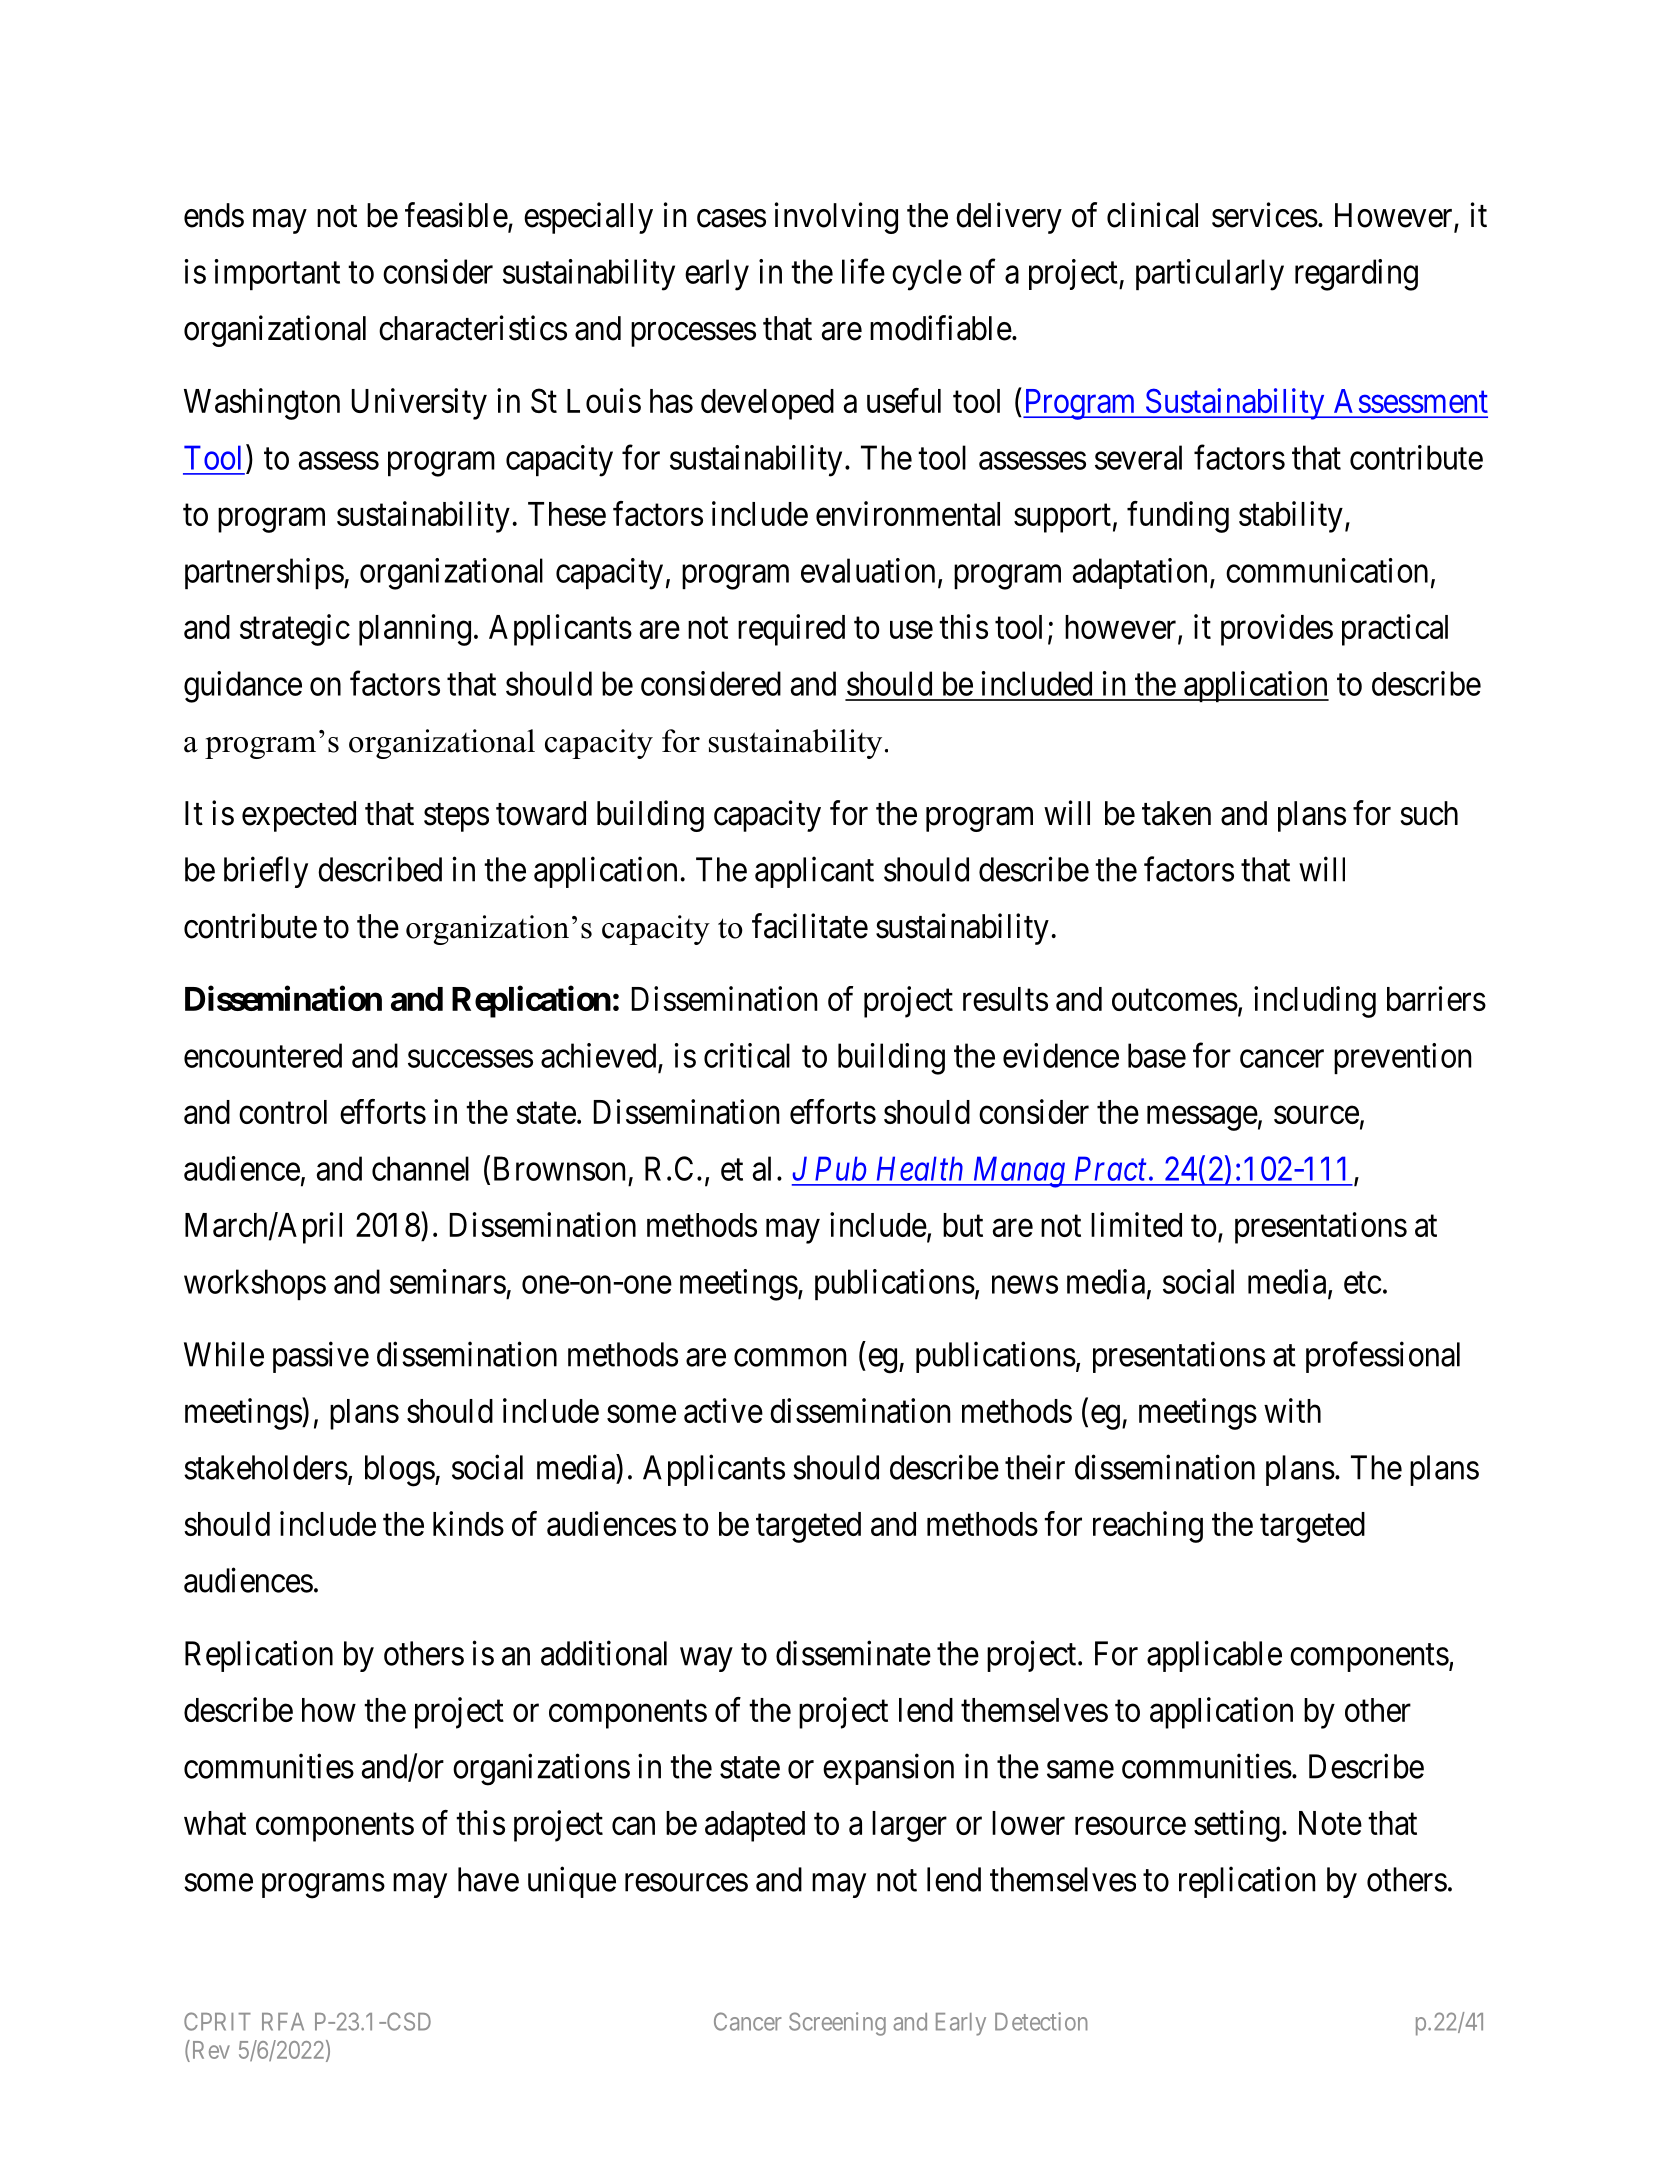  I want to click on RFA, so click(283, 2022).
